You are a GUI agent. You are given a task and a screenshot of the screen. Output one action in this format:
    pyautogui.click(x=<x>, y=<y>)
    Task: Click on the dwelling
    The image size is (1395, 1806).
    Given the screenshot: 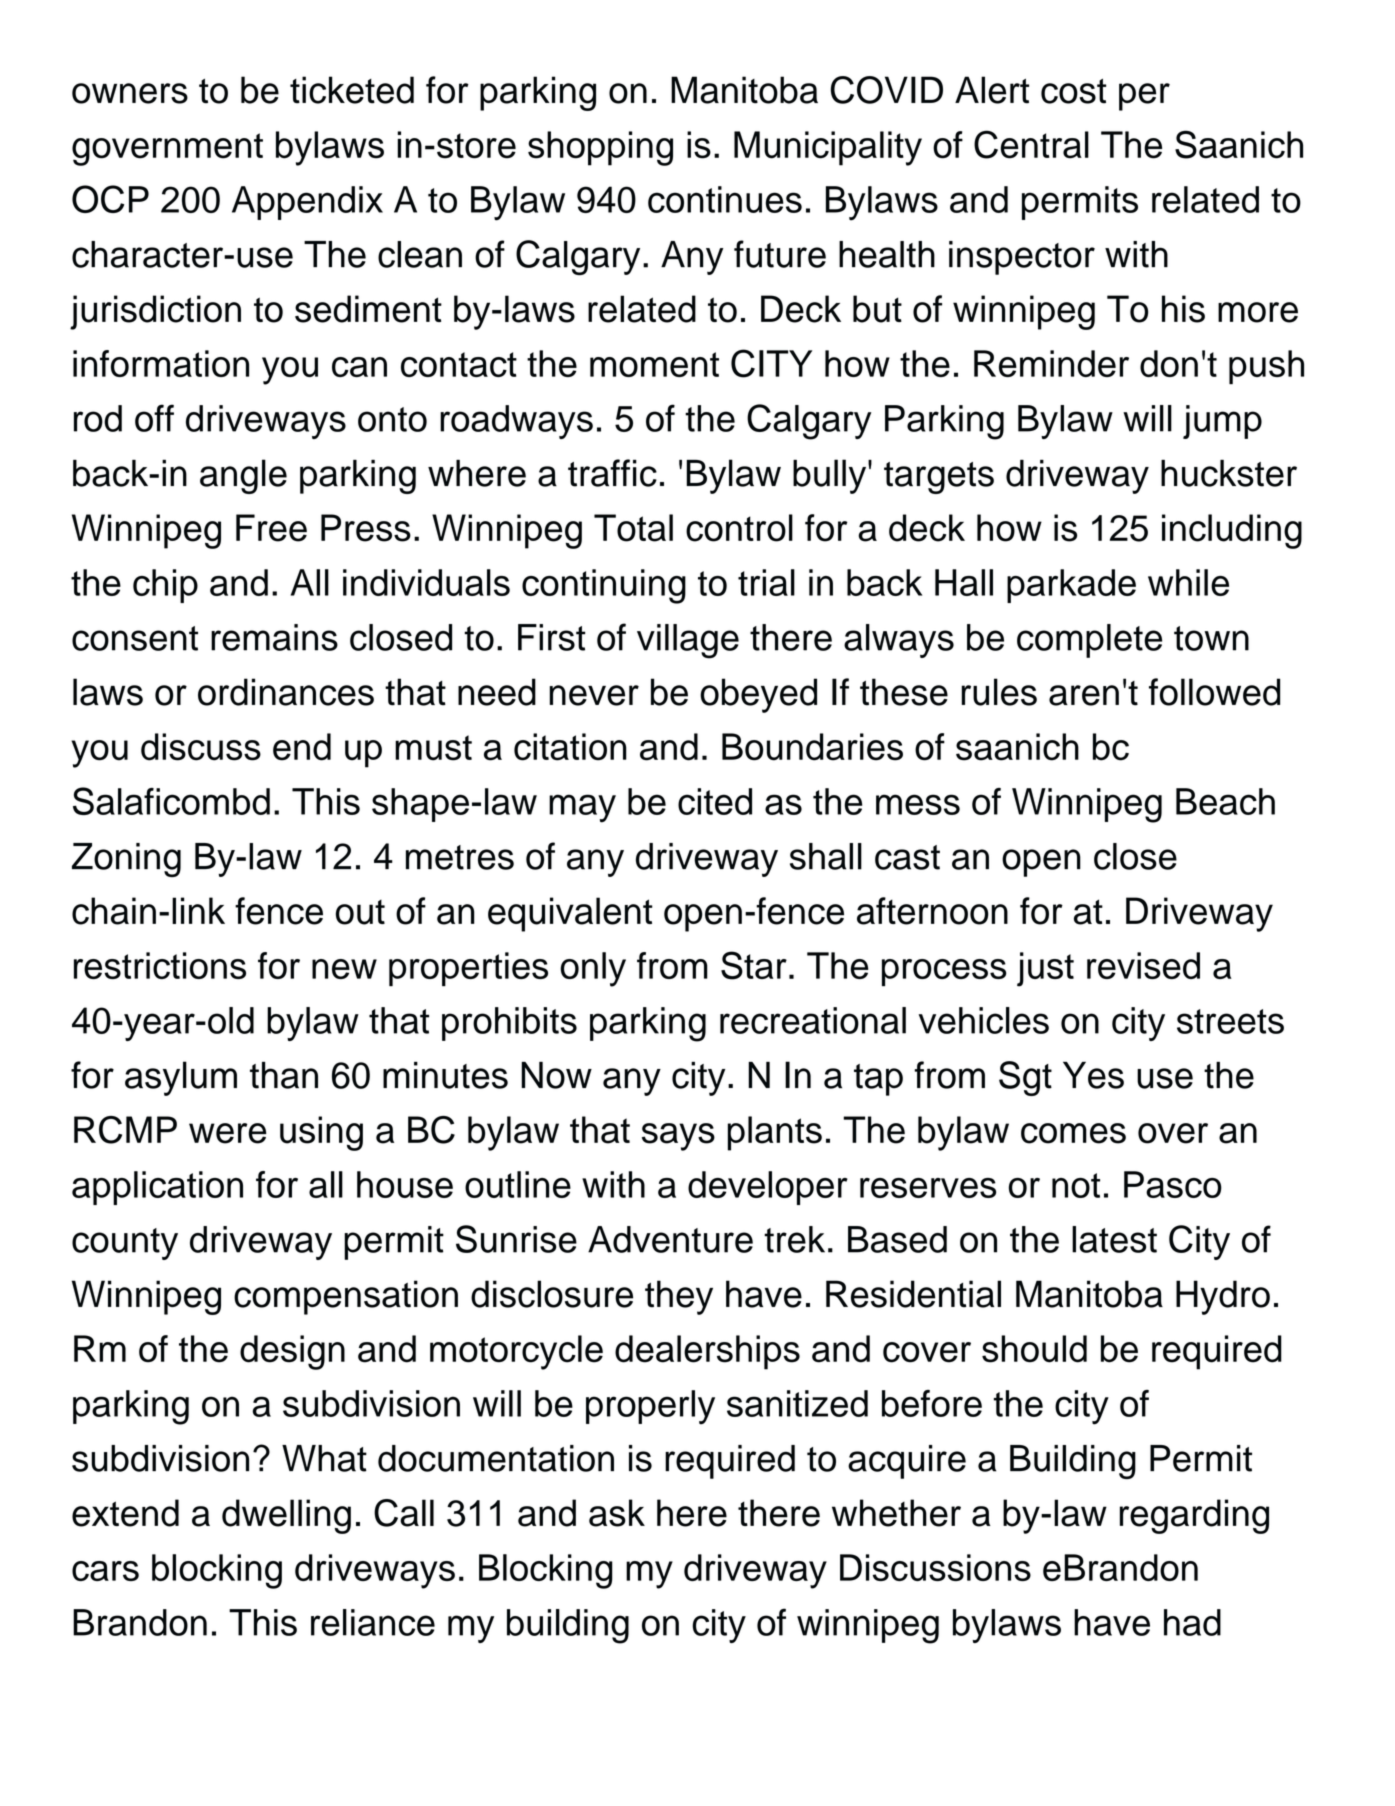 What is the action you would take?
    pyautogui.click(x=286, y=1516)
